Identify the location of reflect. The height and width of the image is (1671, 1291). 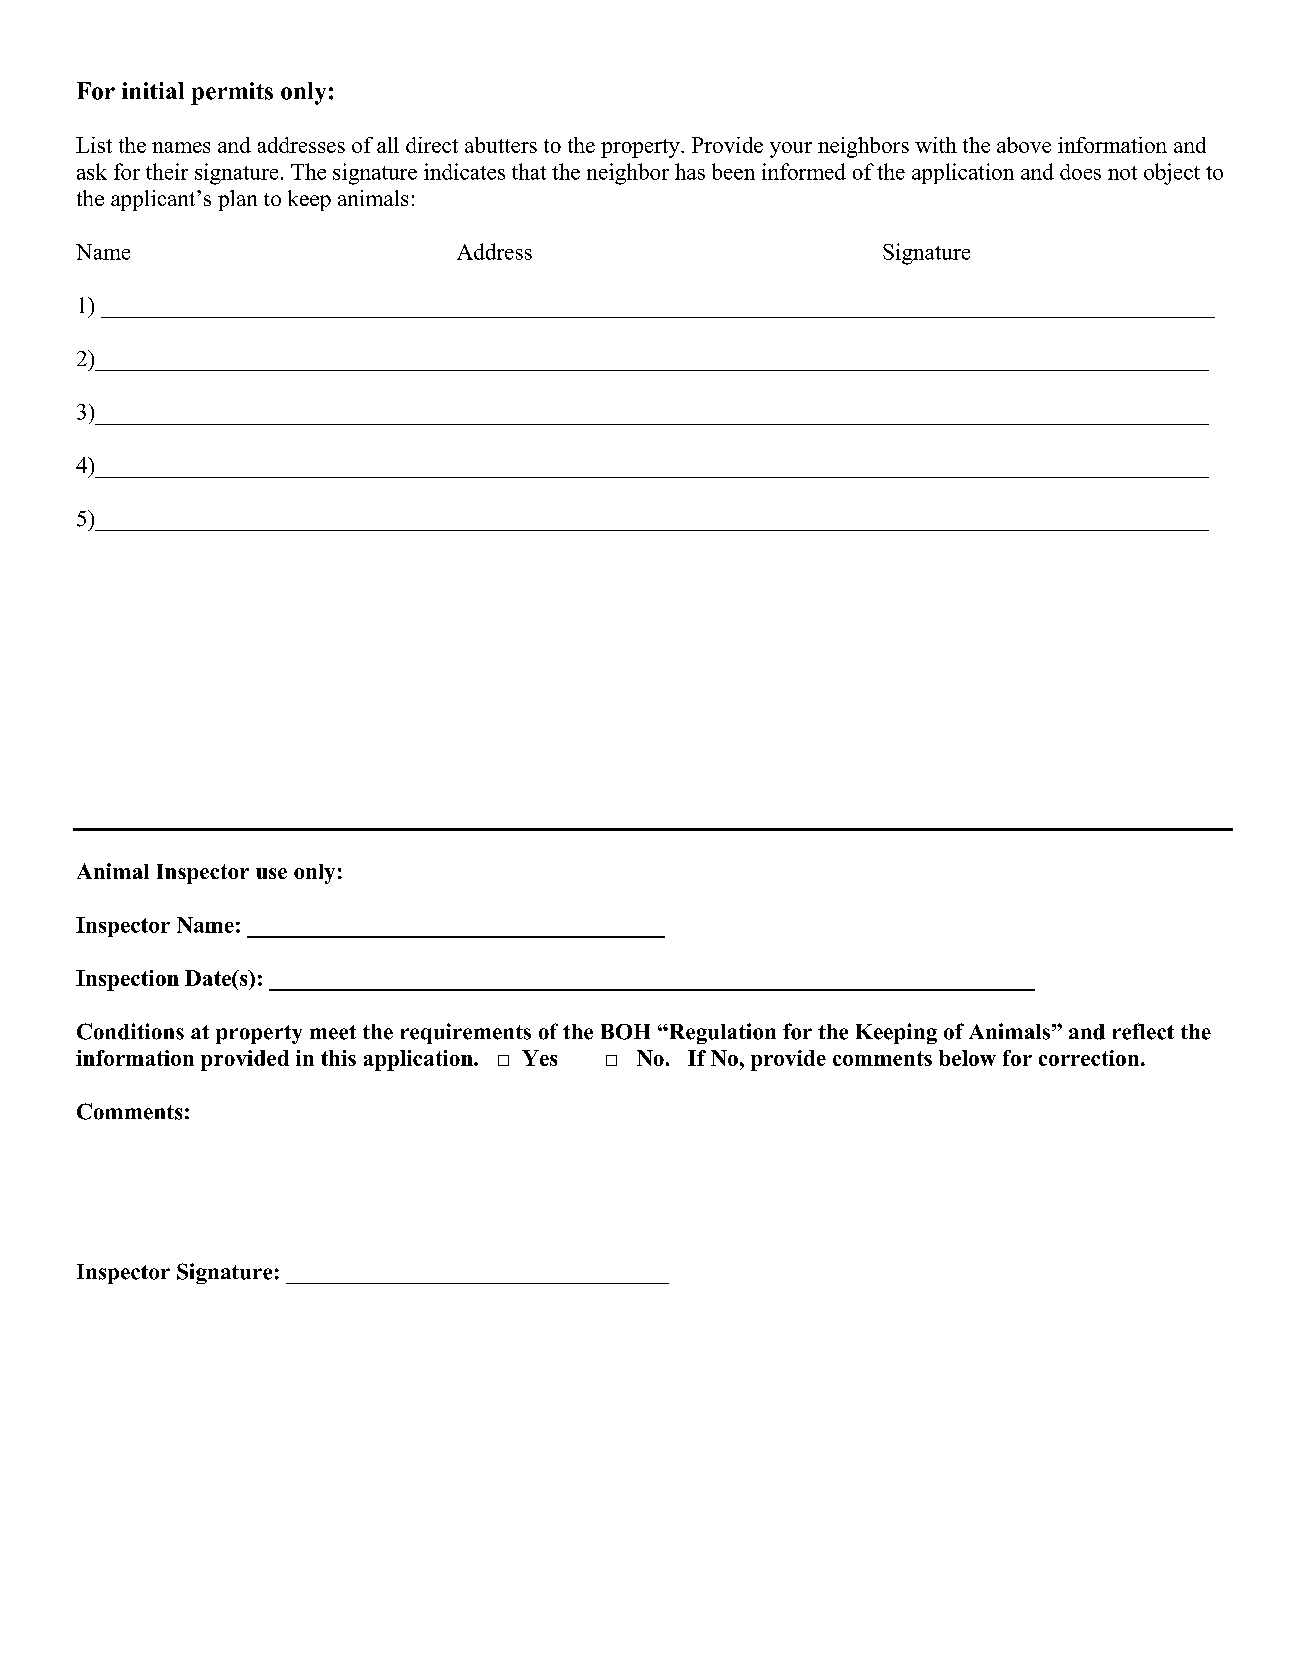
(1143, 1031).
